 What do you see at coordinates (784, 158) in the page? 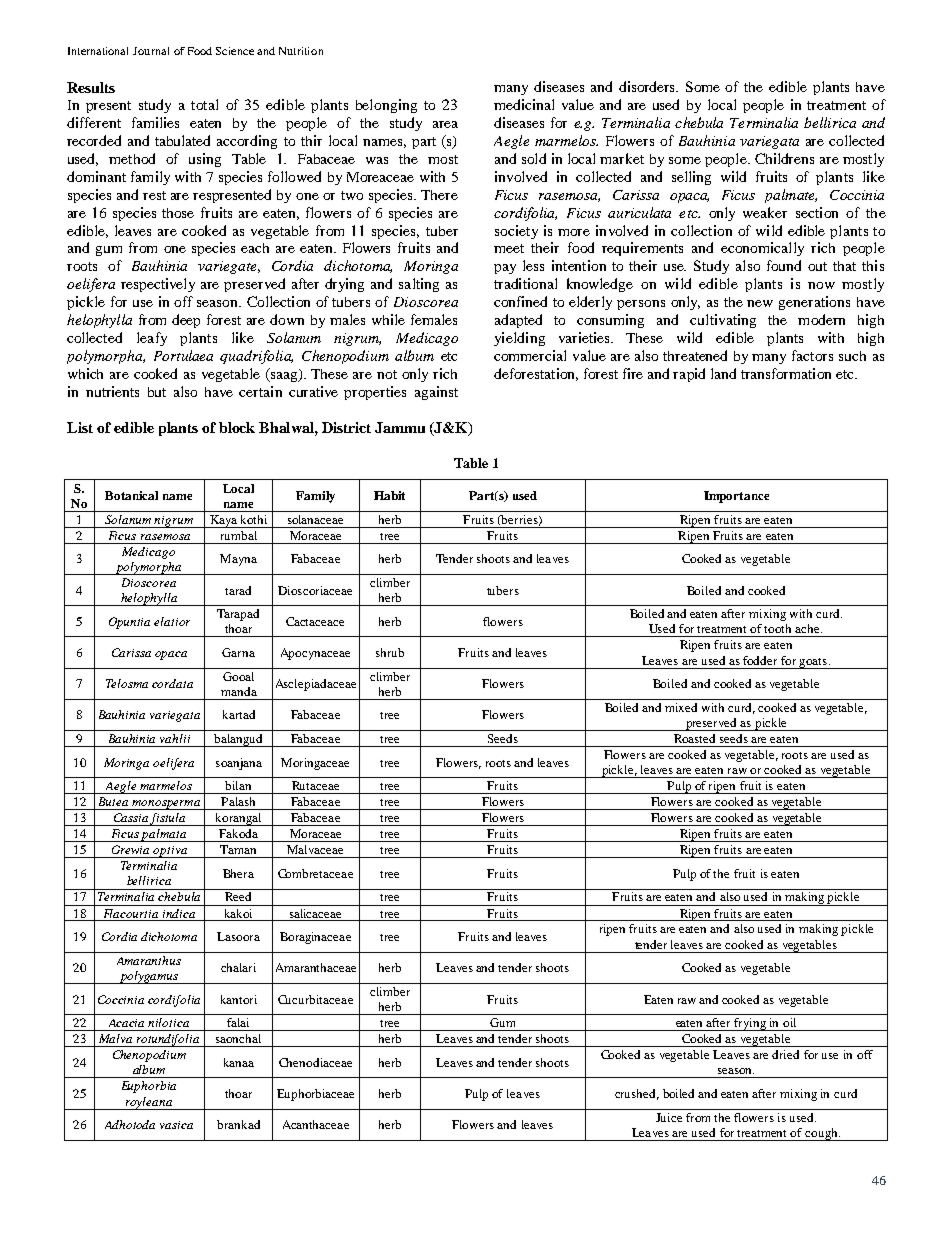
I see `Childrens` at bounding box center [784, 158].
